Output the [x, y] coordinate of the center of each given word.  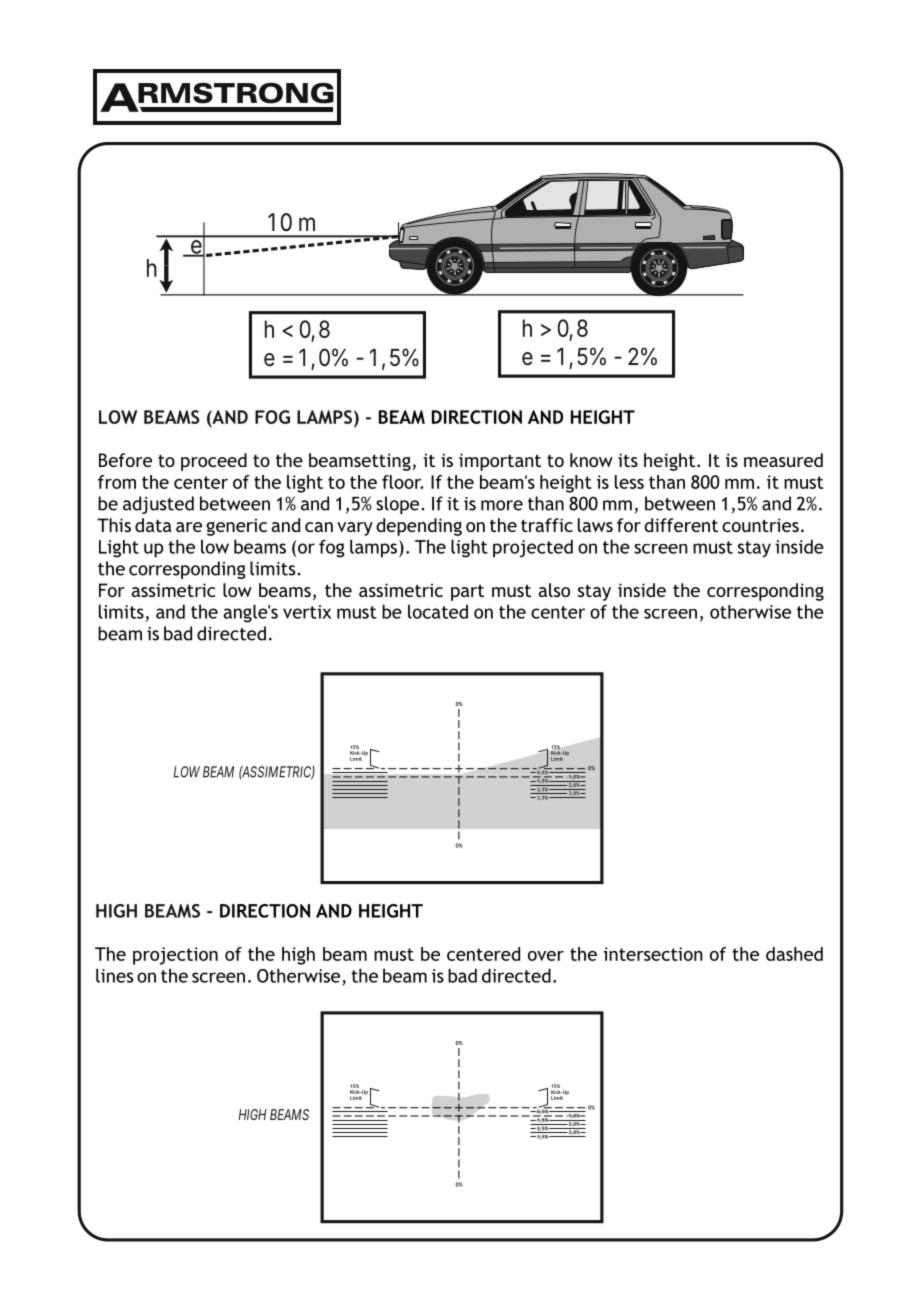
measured [783, 460]
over [546, 956]
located [438, 611]
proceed [214, 462]
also [554, 590]
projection [175, 956]
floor [403, 482]
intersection [653, 954]
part [467, 592]
